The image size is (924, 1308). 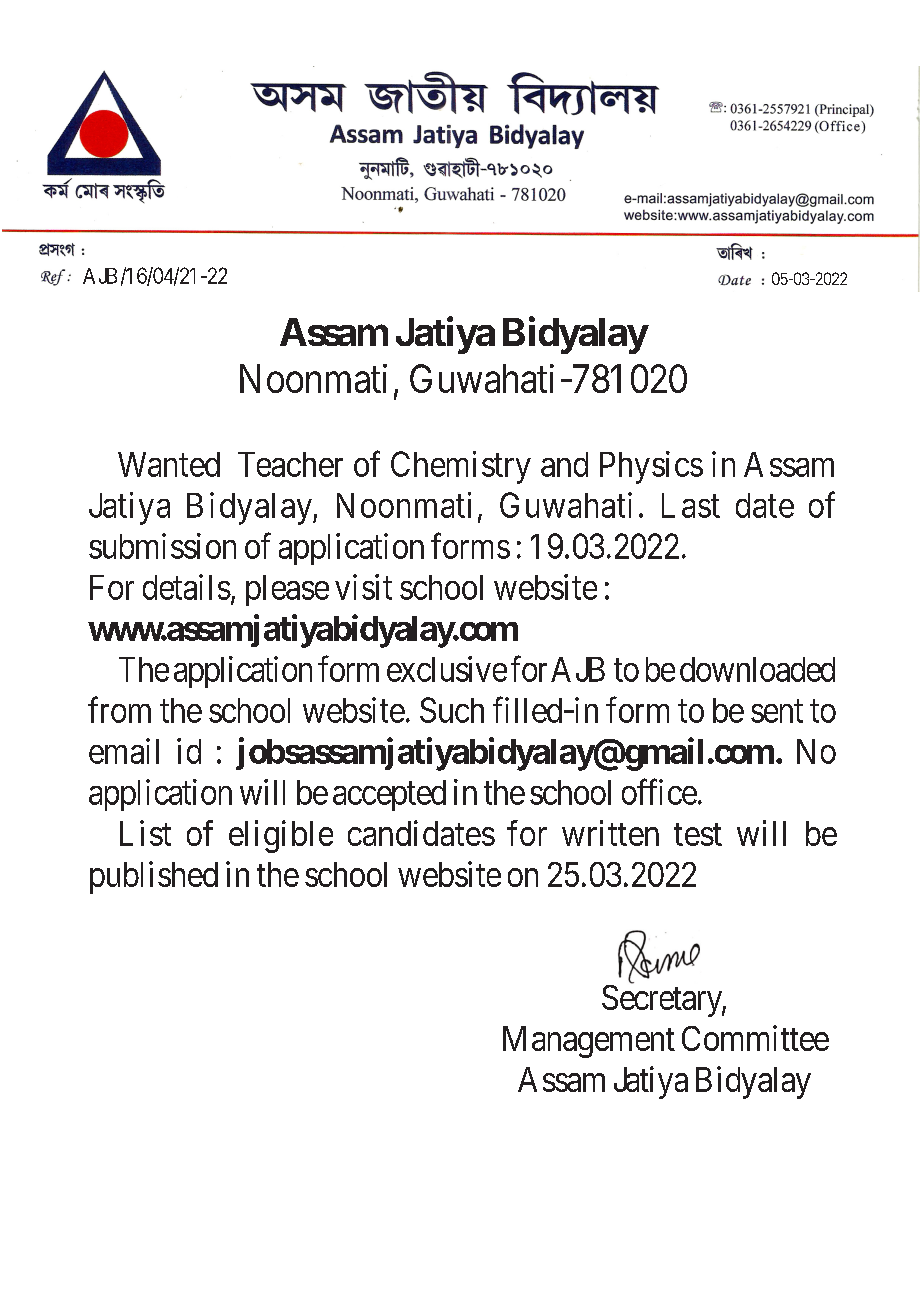 I want to click on Chemistry, so click(x=461, y=467).
